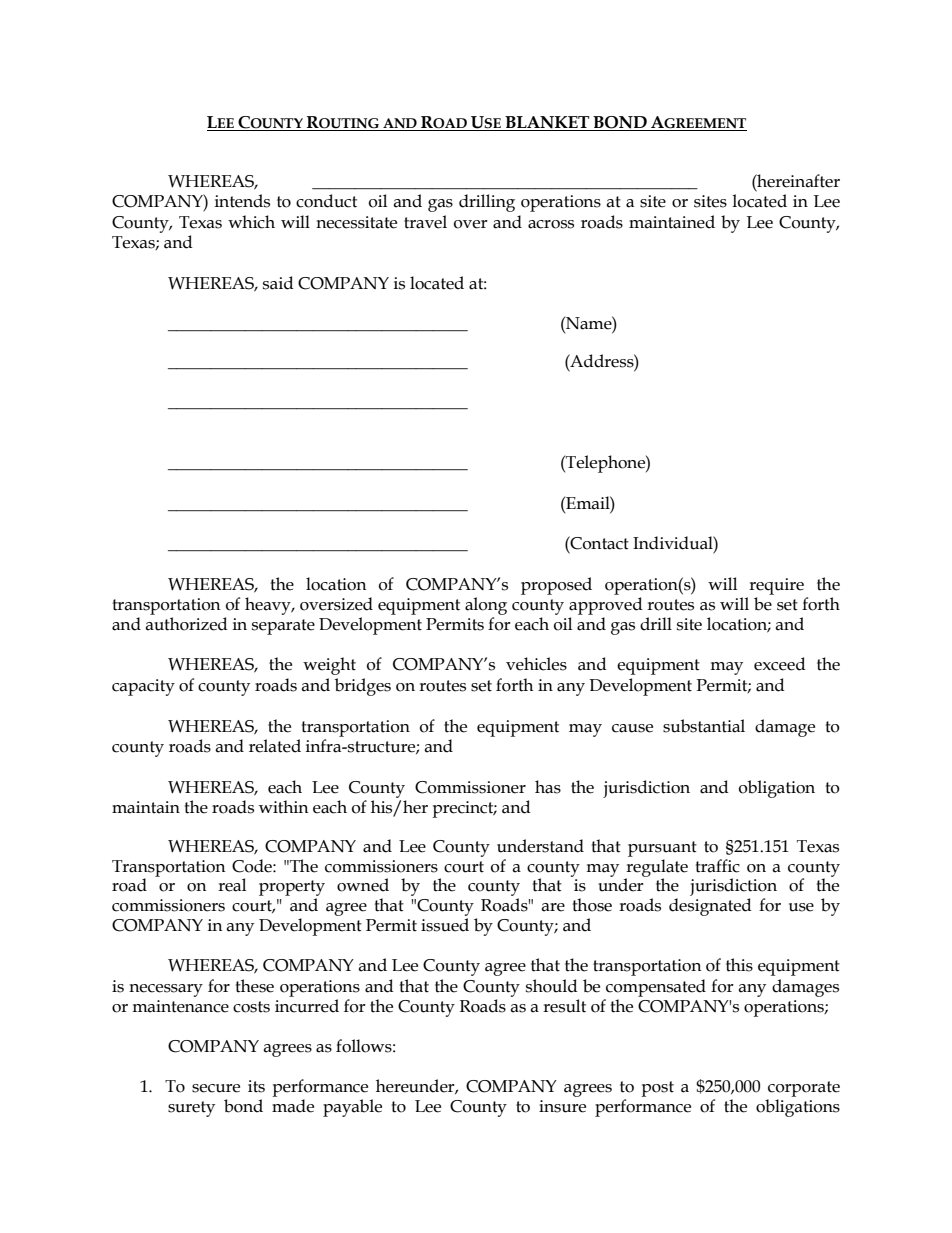  I want to click on substantial, so click(704, 726).
